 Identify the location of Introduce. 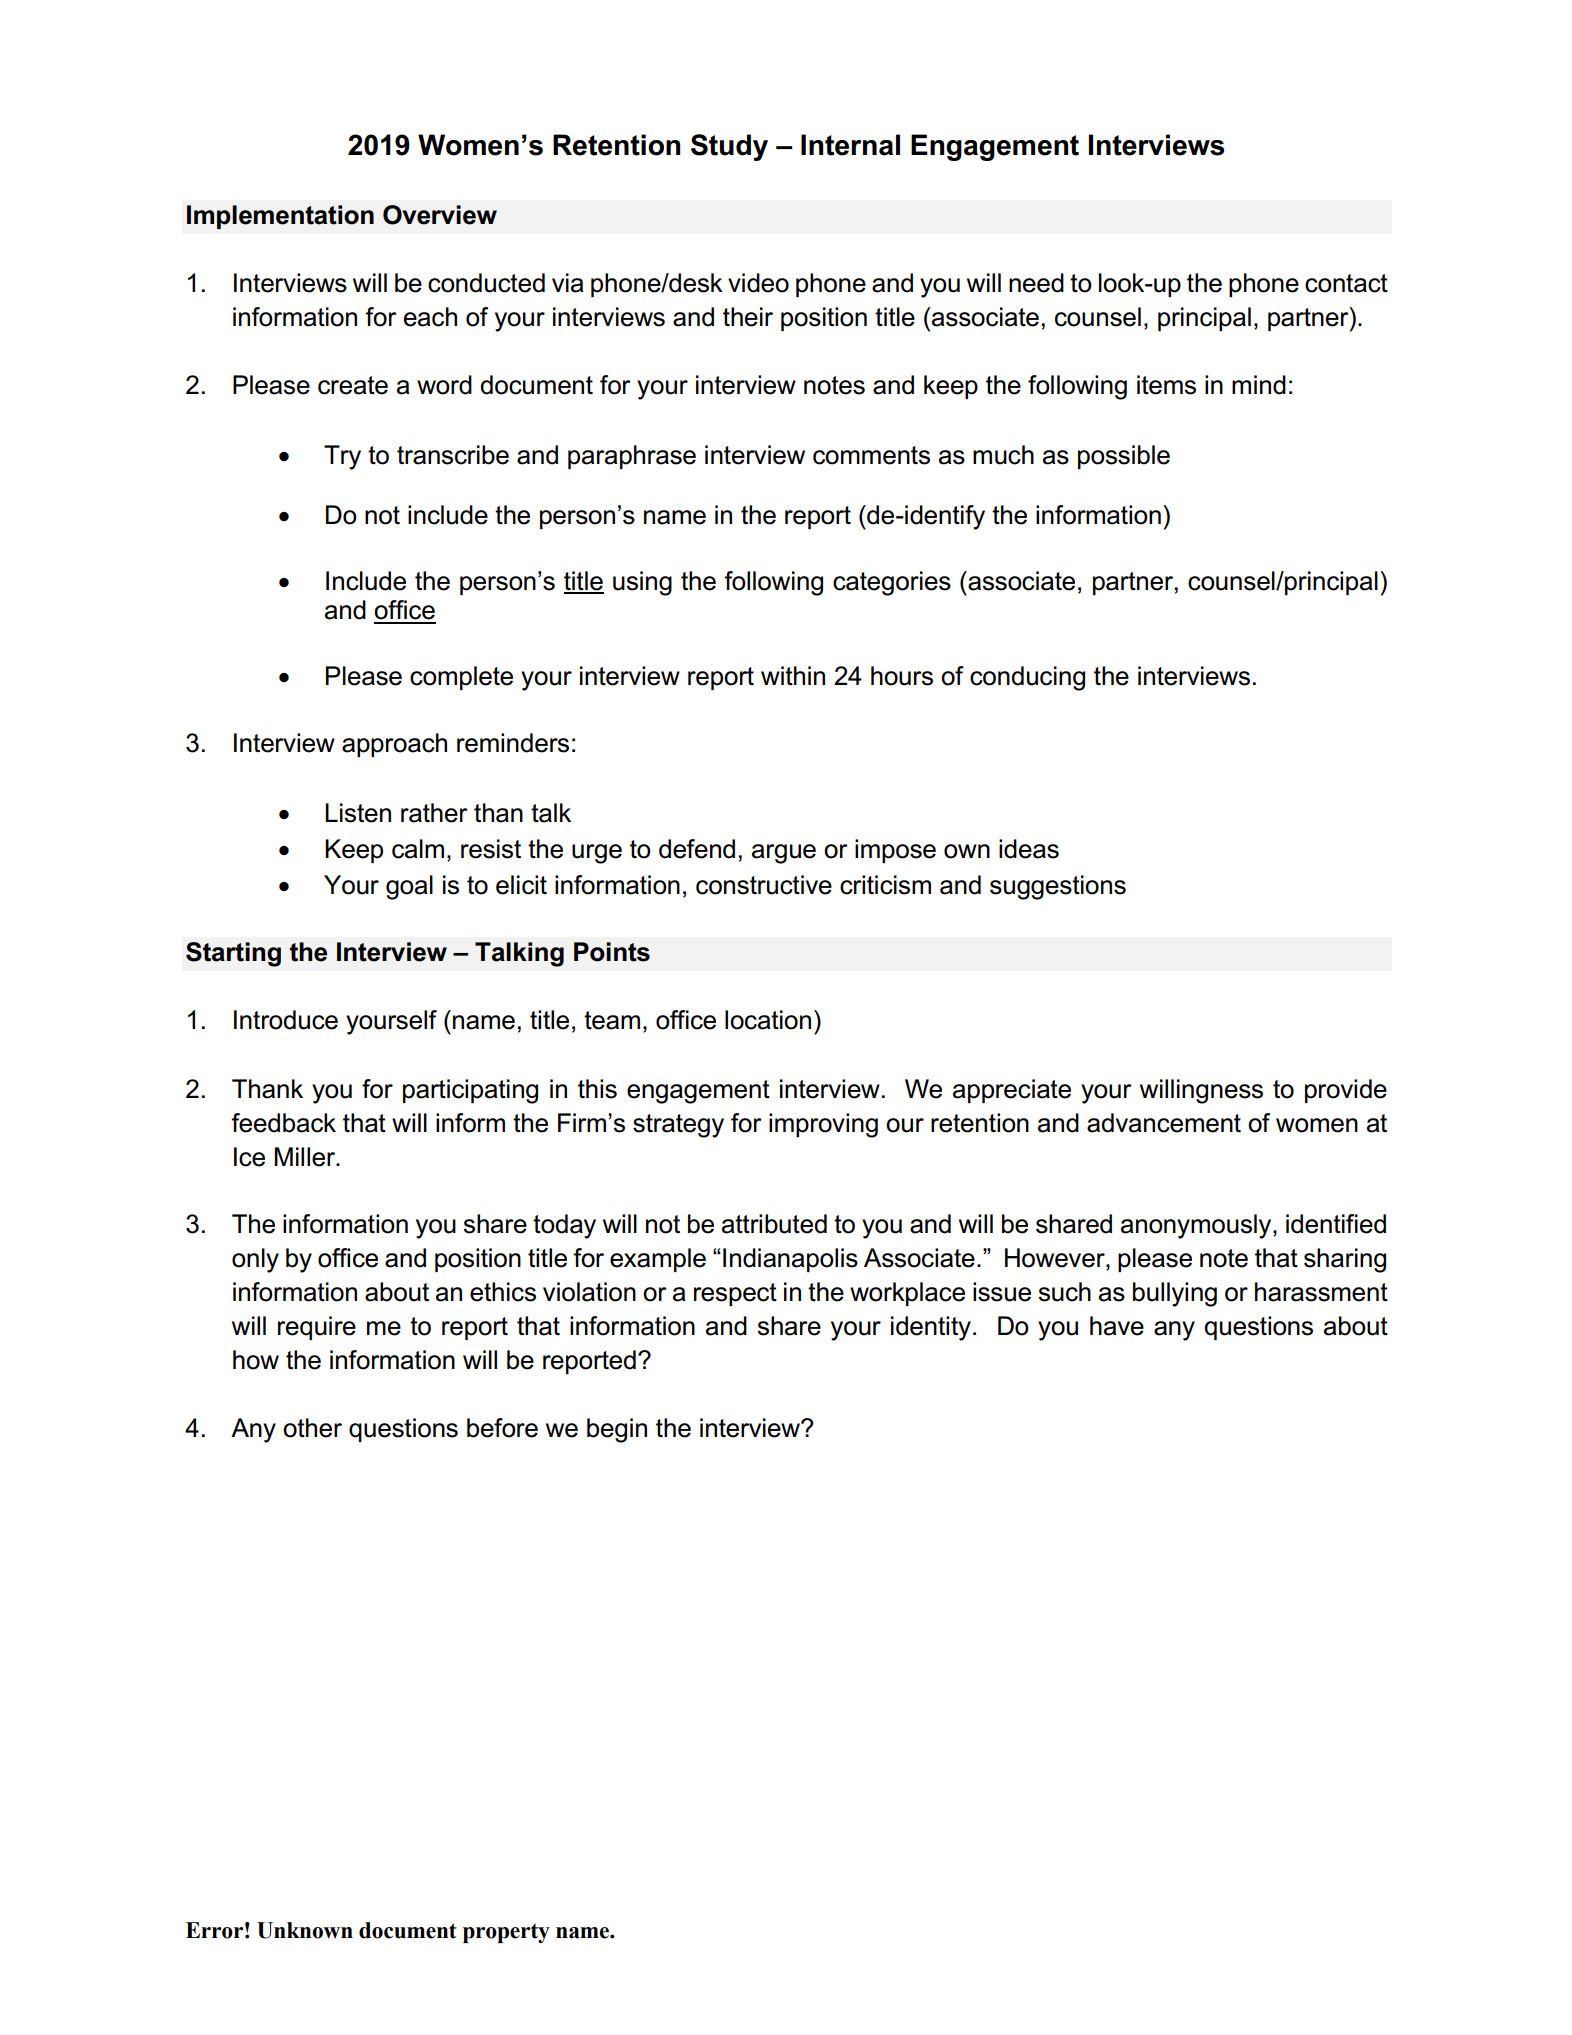
(286, 1020).
